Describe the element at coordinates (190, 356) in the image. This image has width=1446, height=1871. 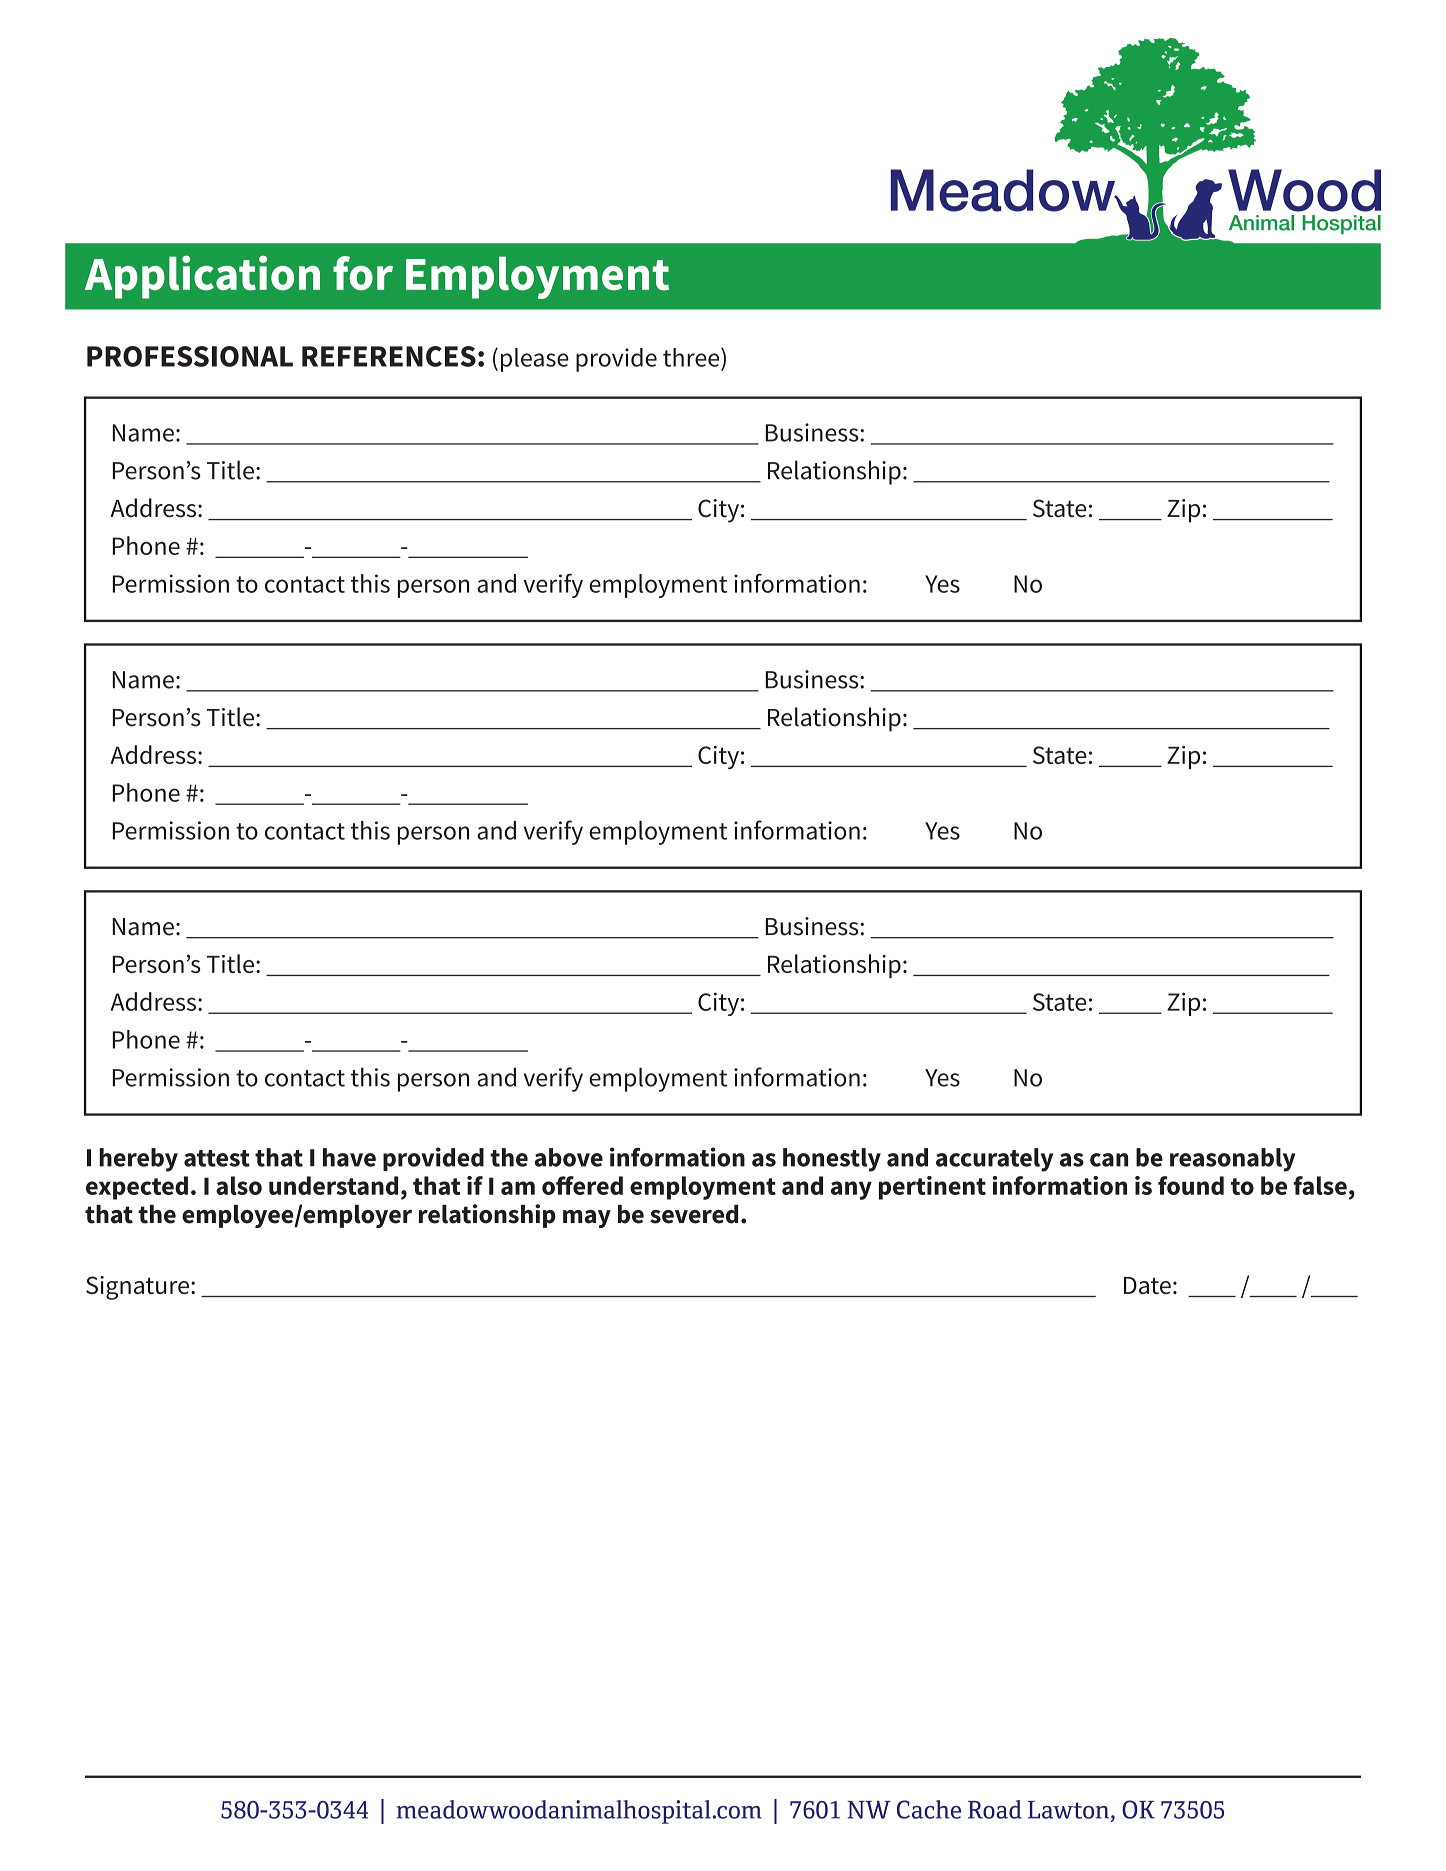
I see `PROFESSIONAL` at that location.
